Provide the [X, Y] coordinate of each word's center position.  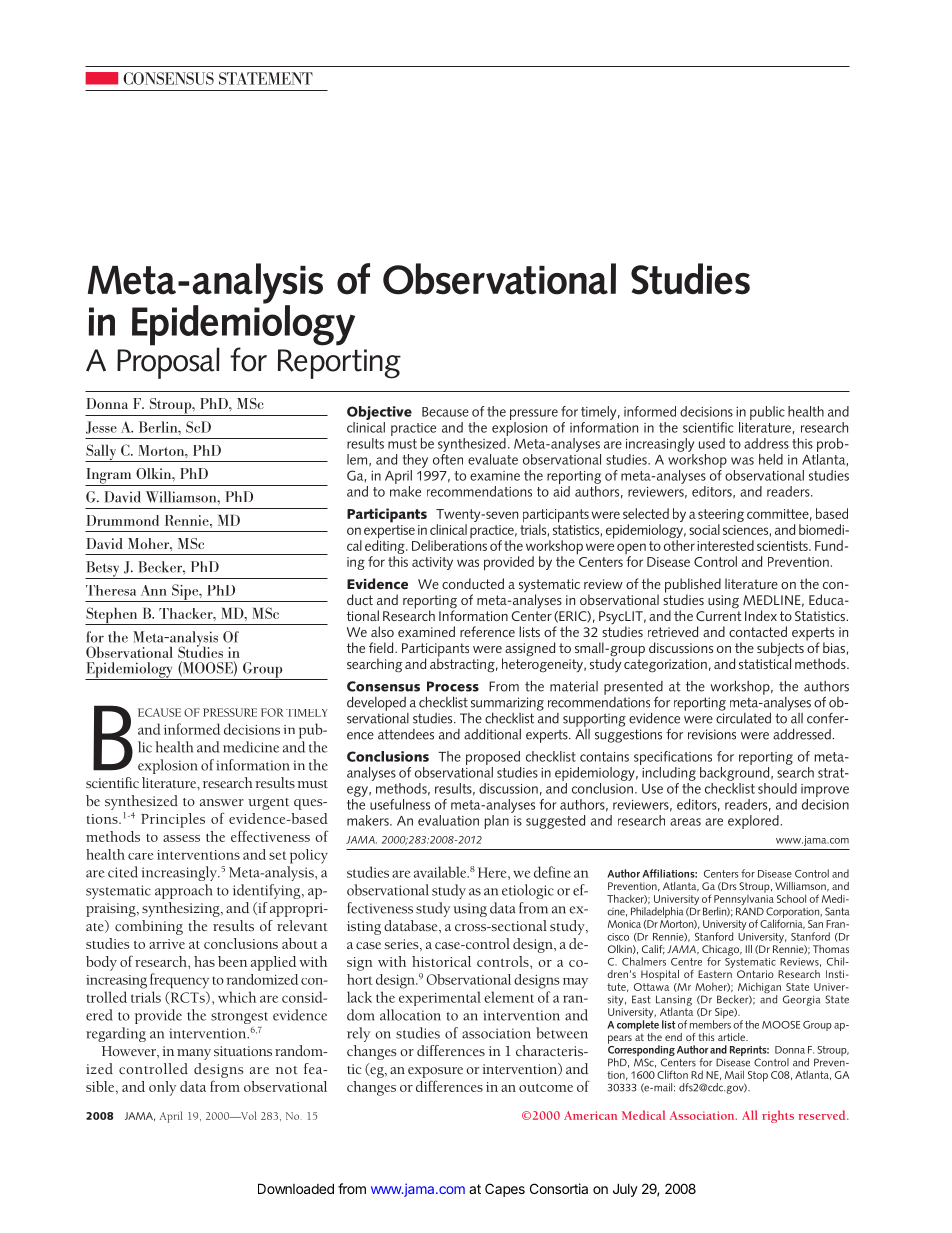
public [767, 413]
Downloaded [296, 1188]
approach [184, 891]
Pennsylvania [744, 900]
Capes [505, 1190]
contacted [758, 631]
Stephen [112, 616]
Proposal [168, 362]
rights [778, 1116]
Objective [379, 413]
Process [453, 686]
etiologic [528, 891]
